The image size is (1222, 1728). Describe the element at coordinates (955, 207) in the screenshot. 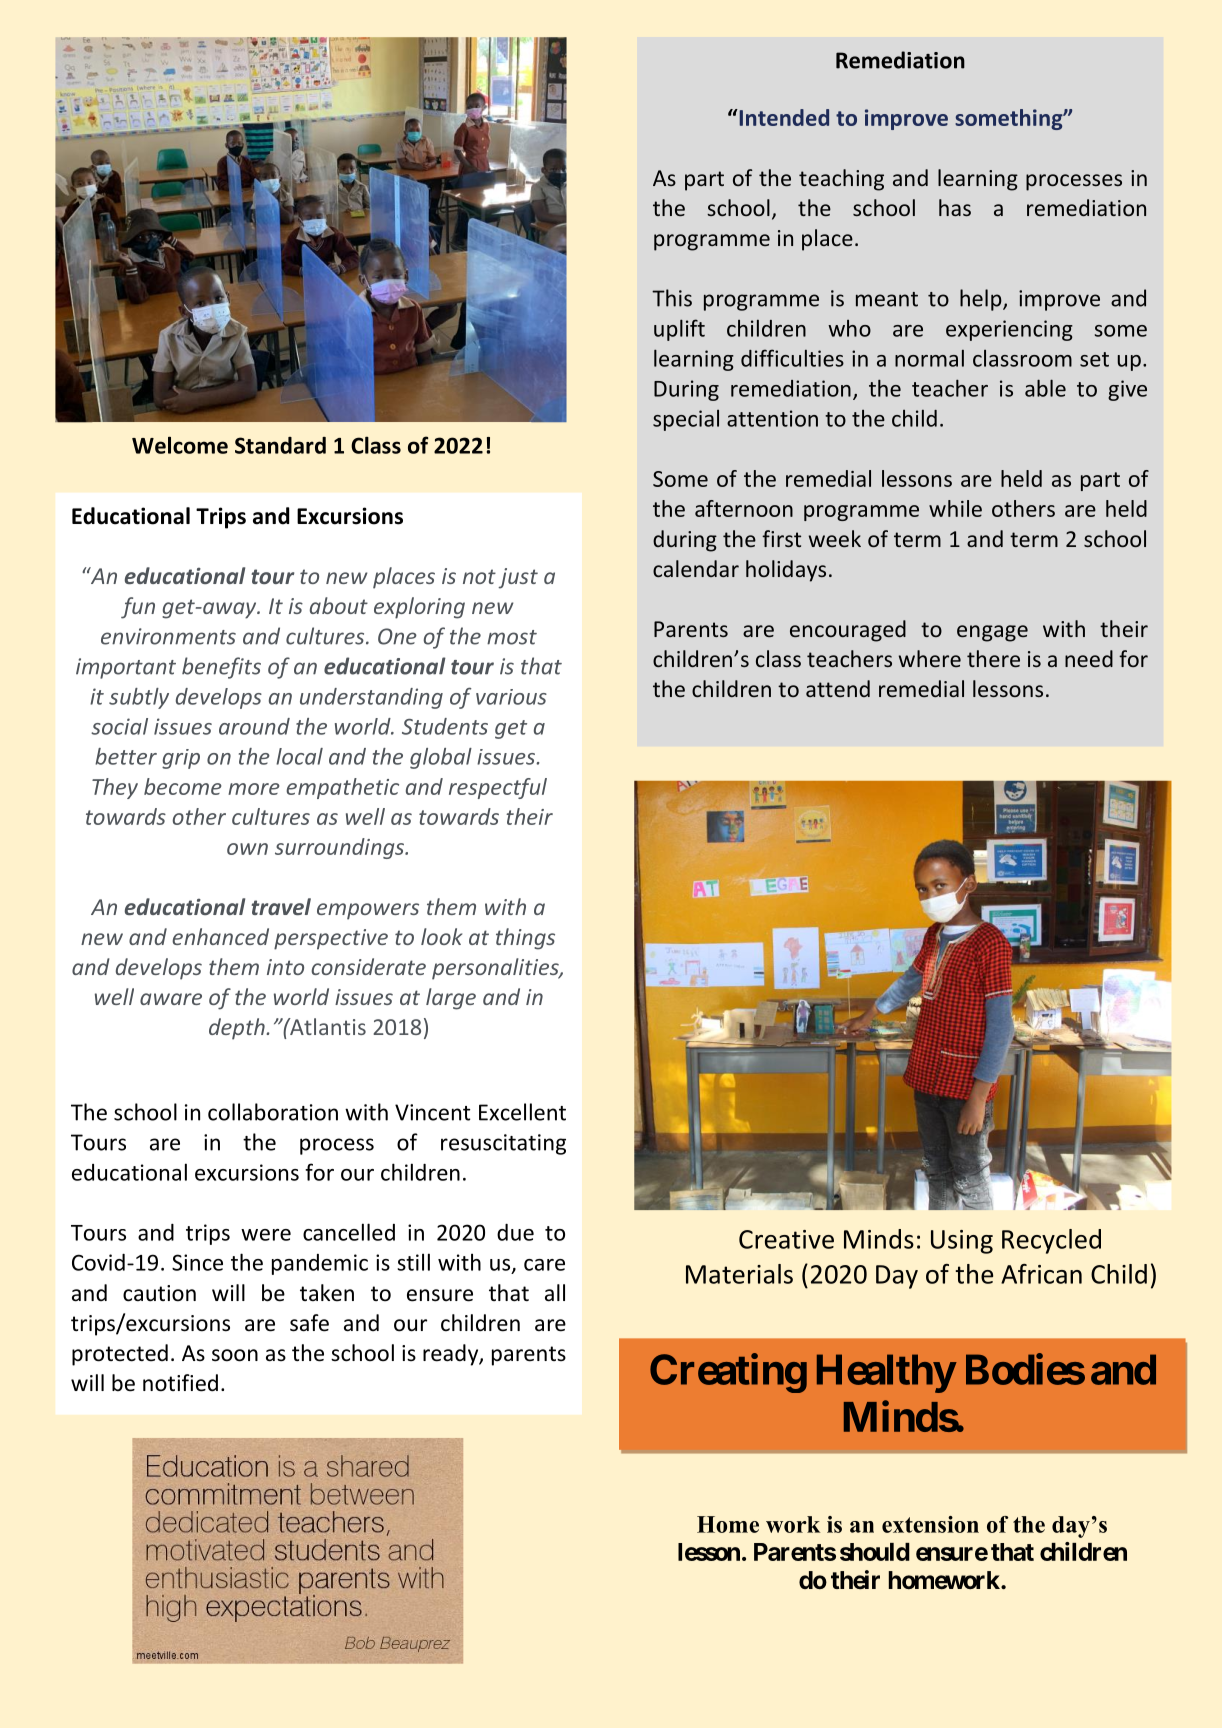

I see `has` at that location.
